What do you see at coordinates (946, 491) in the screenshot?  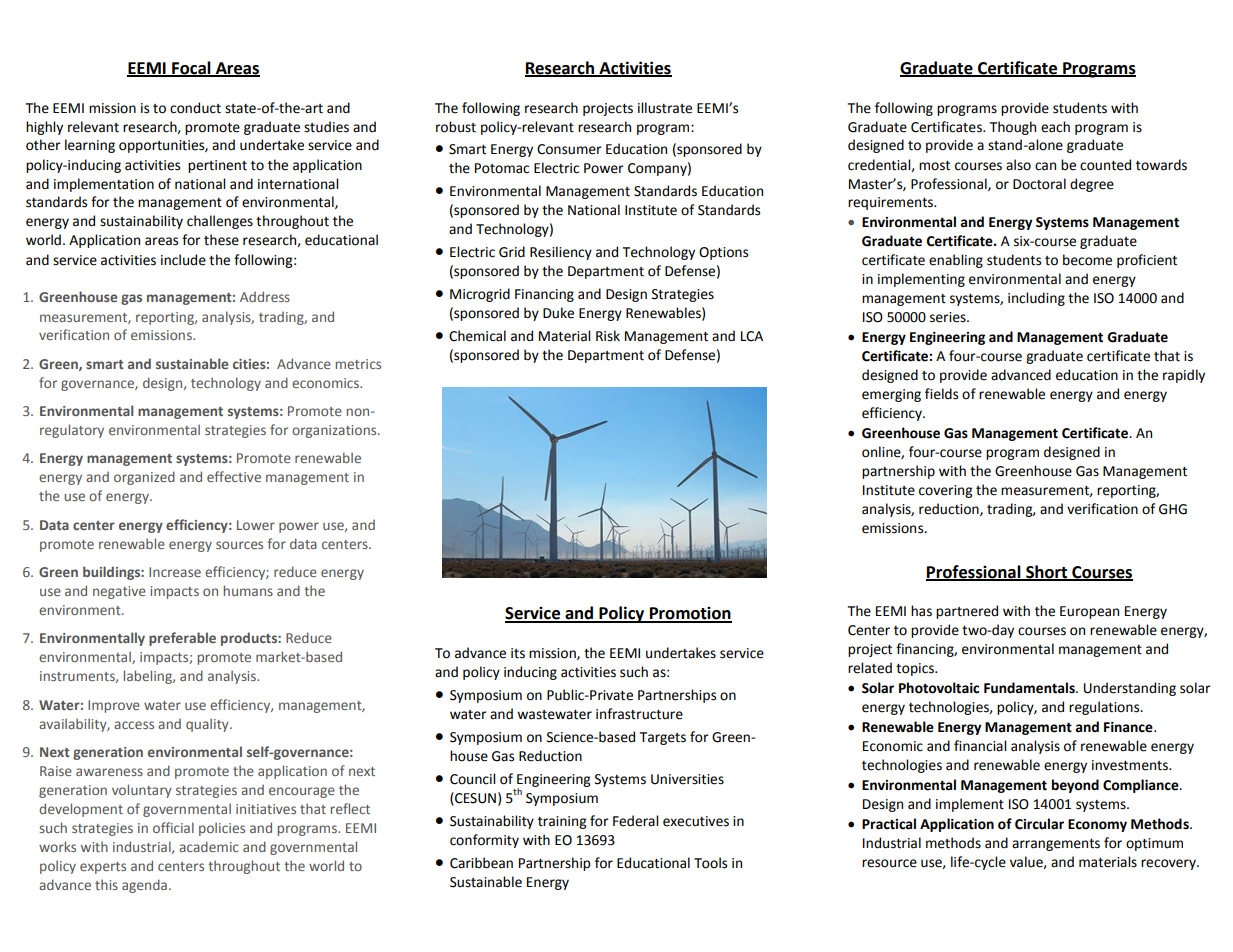 I see `covering` at bounding box center [946, 491].
